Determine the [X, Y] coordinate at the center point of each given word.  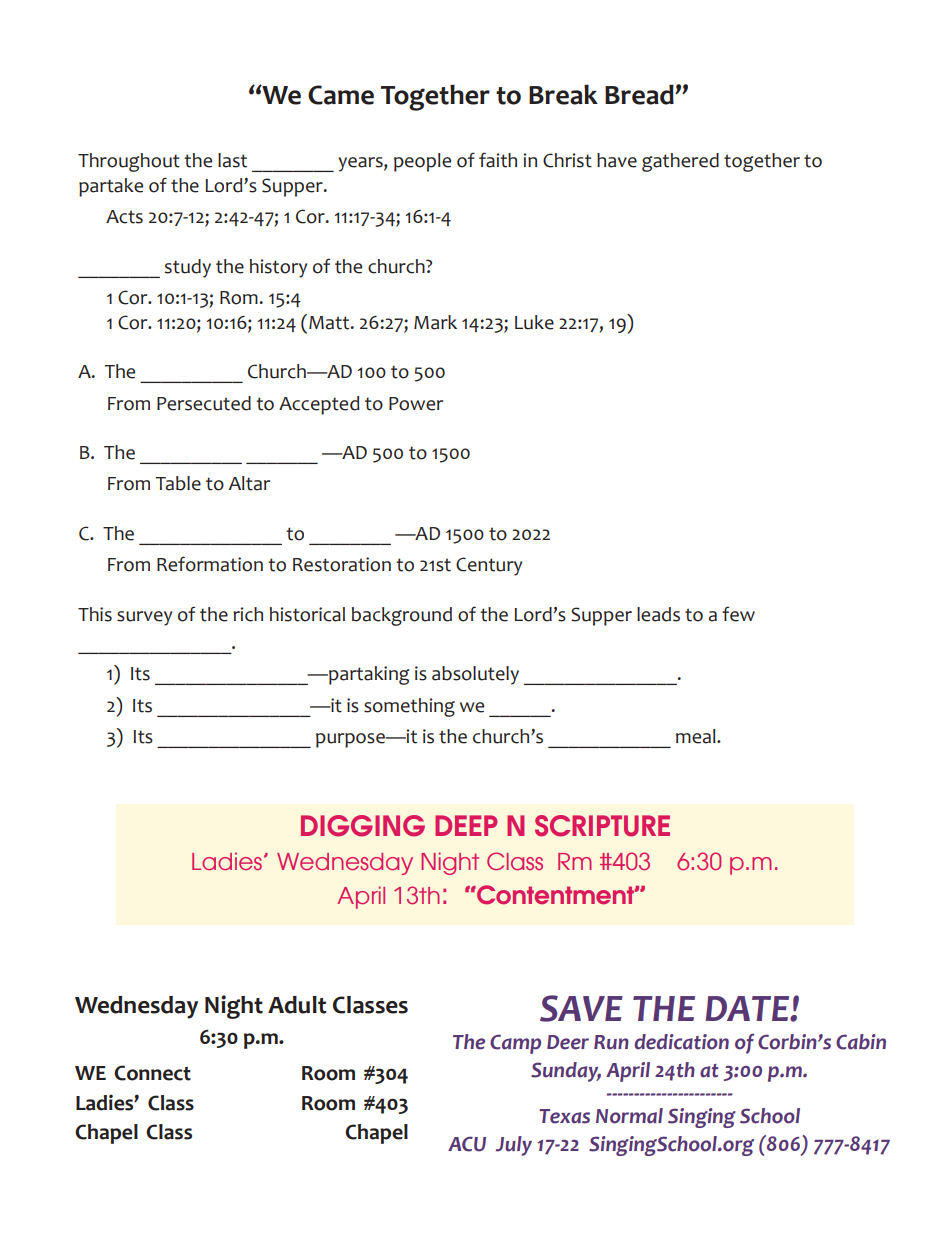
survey [144, 618]
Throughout [129, 162]
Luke [534, 322]
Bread [640, 94]
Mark [435, 322]
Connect [152, 1073]
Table [178, 483]
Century [489, 566]
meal [697, 736]
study [188, 268]
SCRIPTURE [602, 826]
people [422, 162]
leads [658, 614]
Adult [297, 1005]
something [409, 707]
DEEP [466, 825]
